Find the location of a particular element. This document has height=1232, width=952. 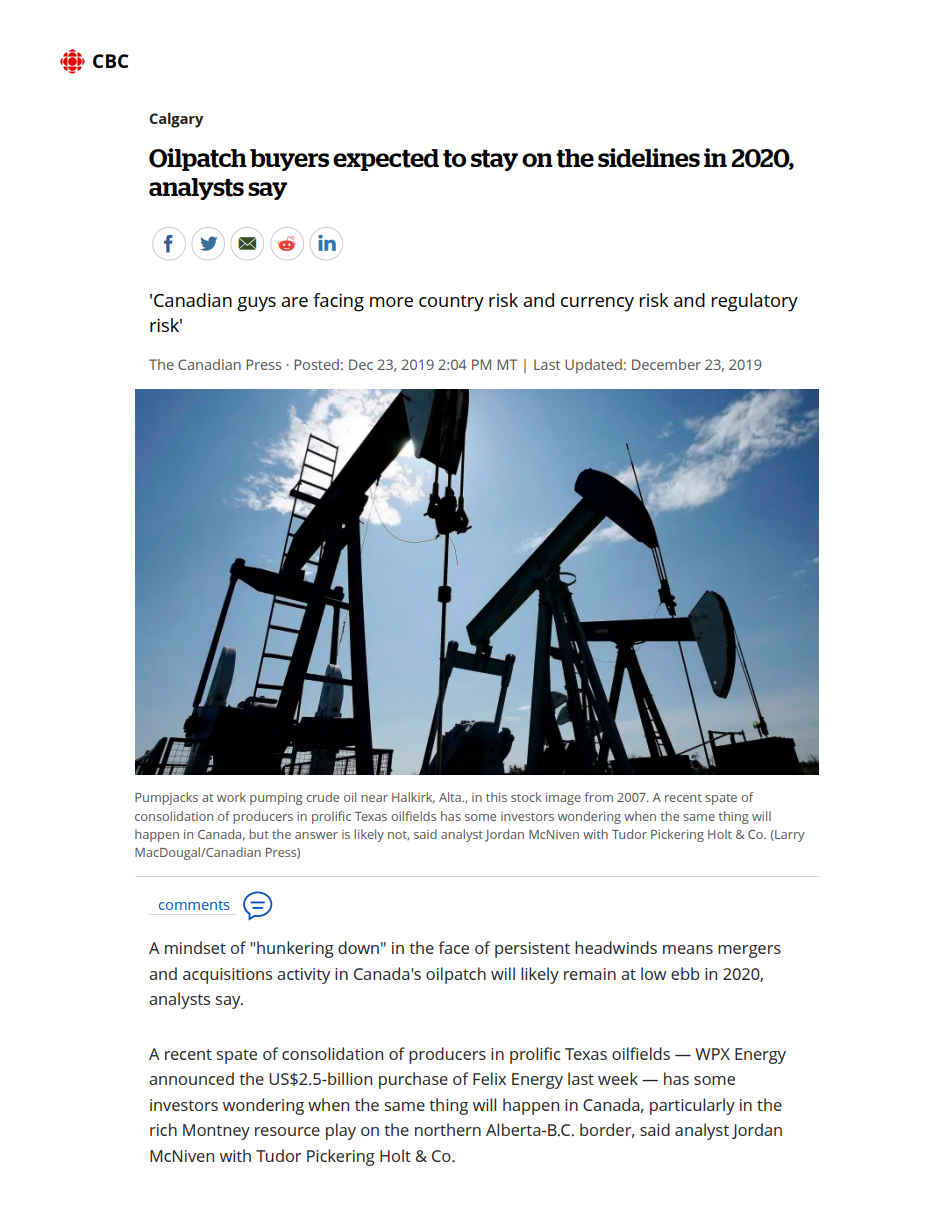

stay is located at coordinates (494, 160).
